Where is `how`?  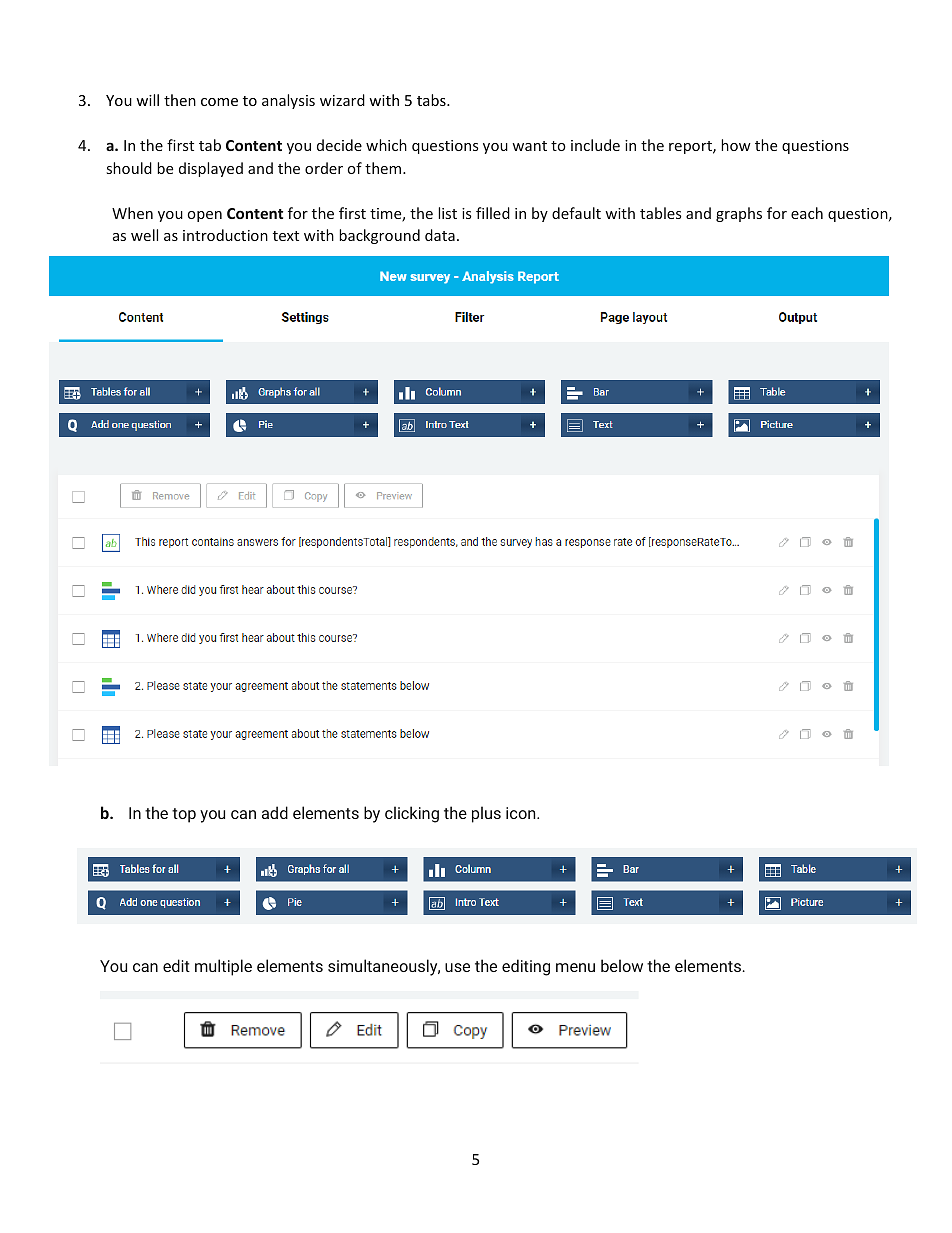 how is located at coordinates (736, 145).
